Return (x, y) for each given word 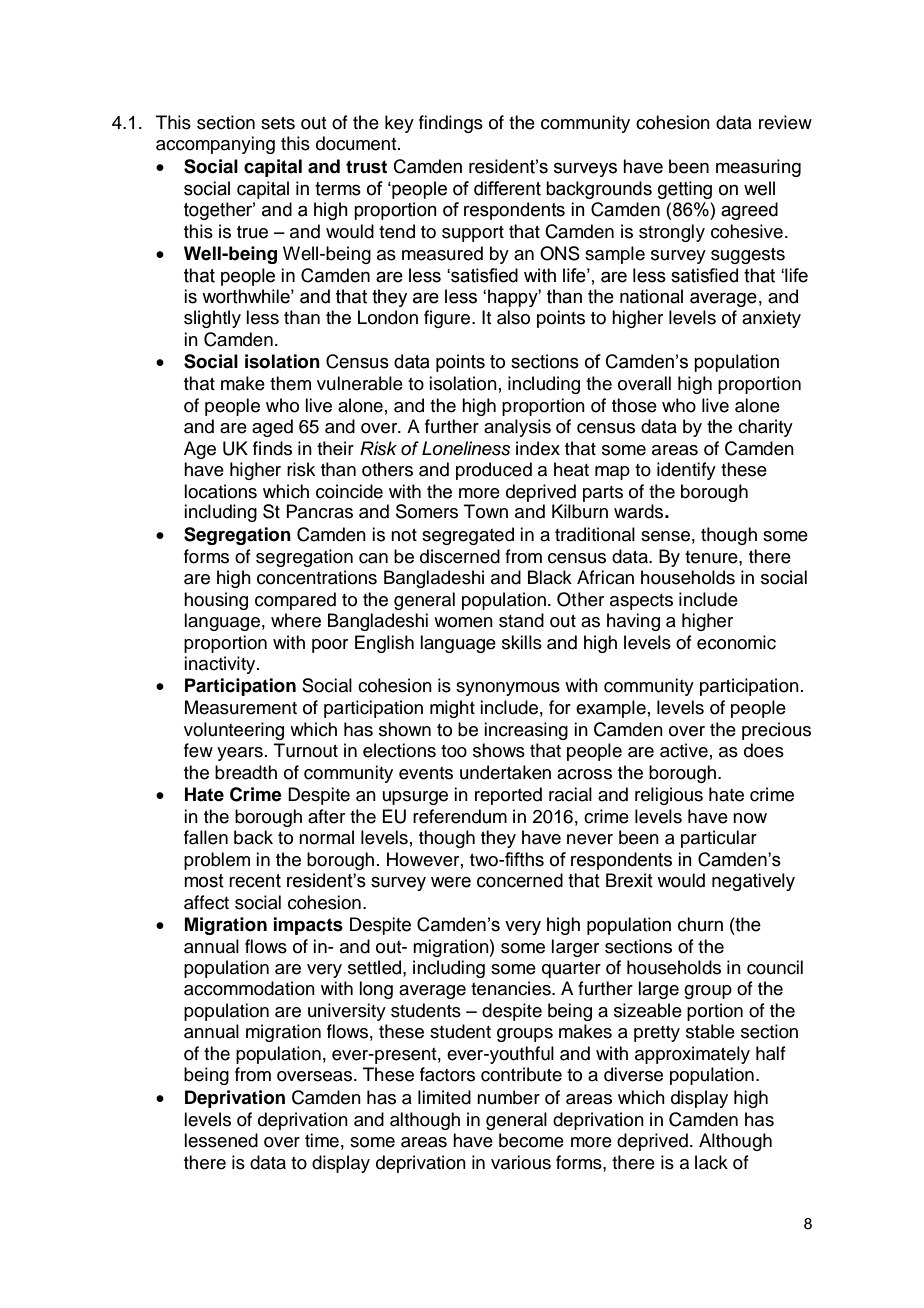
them (290, 383)
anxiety (771, 319)
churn (700, 924)
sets (278, 123)
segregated (468, 536)
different (507, 188)
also (513, 317)
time (322, 1140)
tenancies (512, 988)
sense (665, 536)
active (684, 750)
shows (499, 750)
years (240, 754)
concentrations (317, 577)
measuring (758, 168)
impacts (308, 926)
